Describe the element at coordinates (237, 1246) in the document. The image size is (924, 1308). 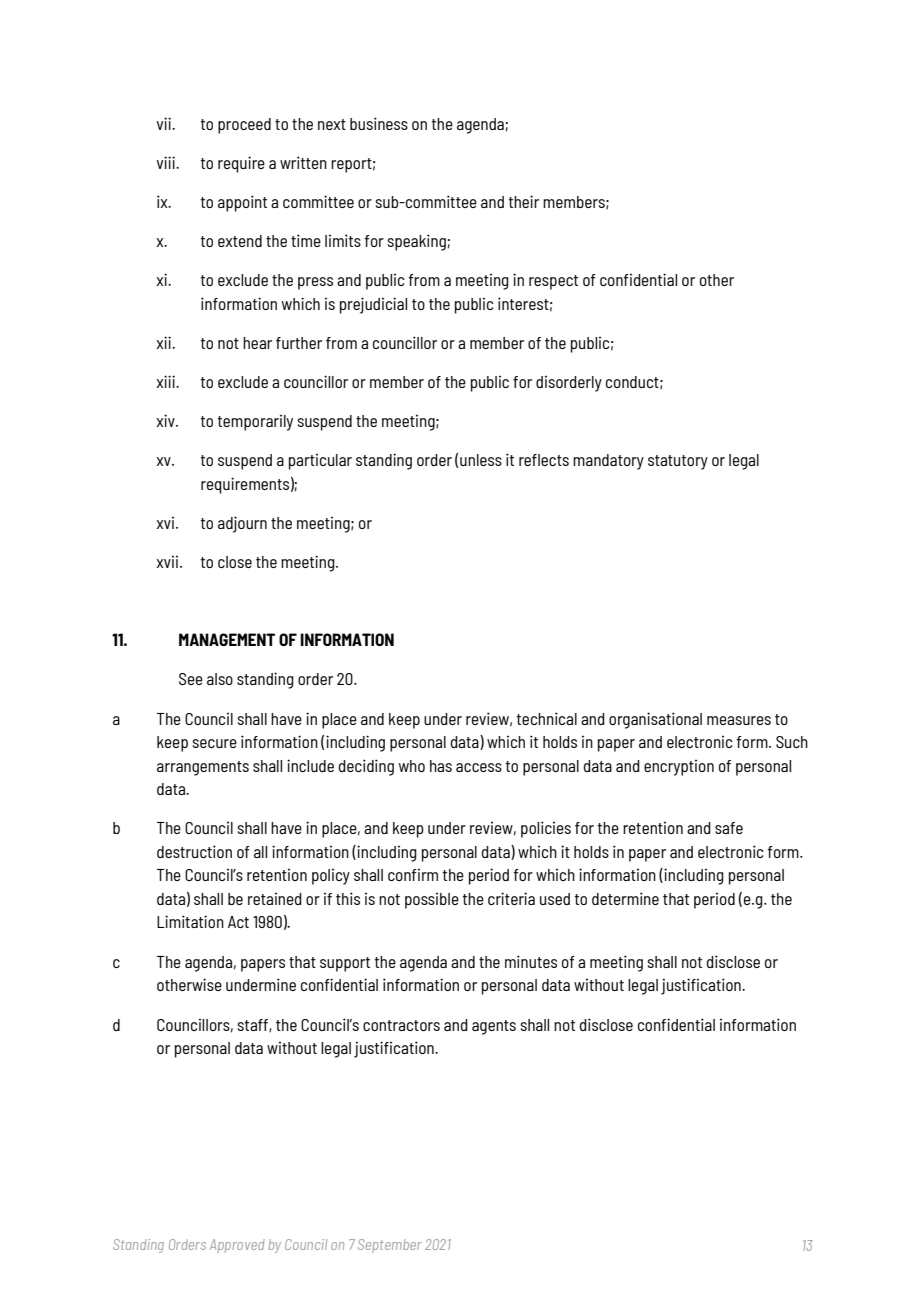
I see `Approved` at that location.
